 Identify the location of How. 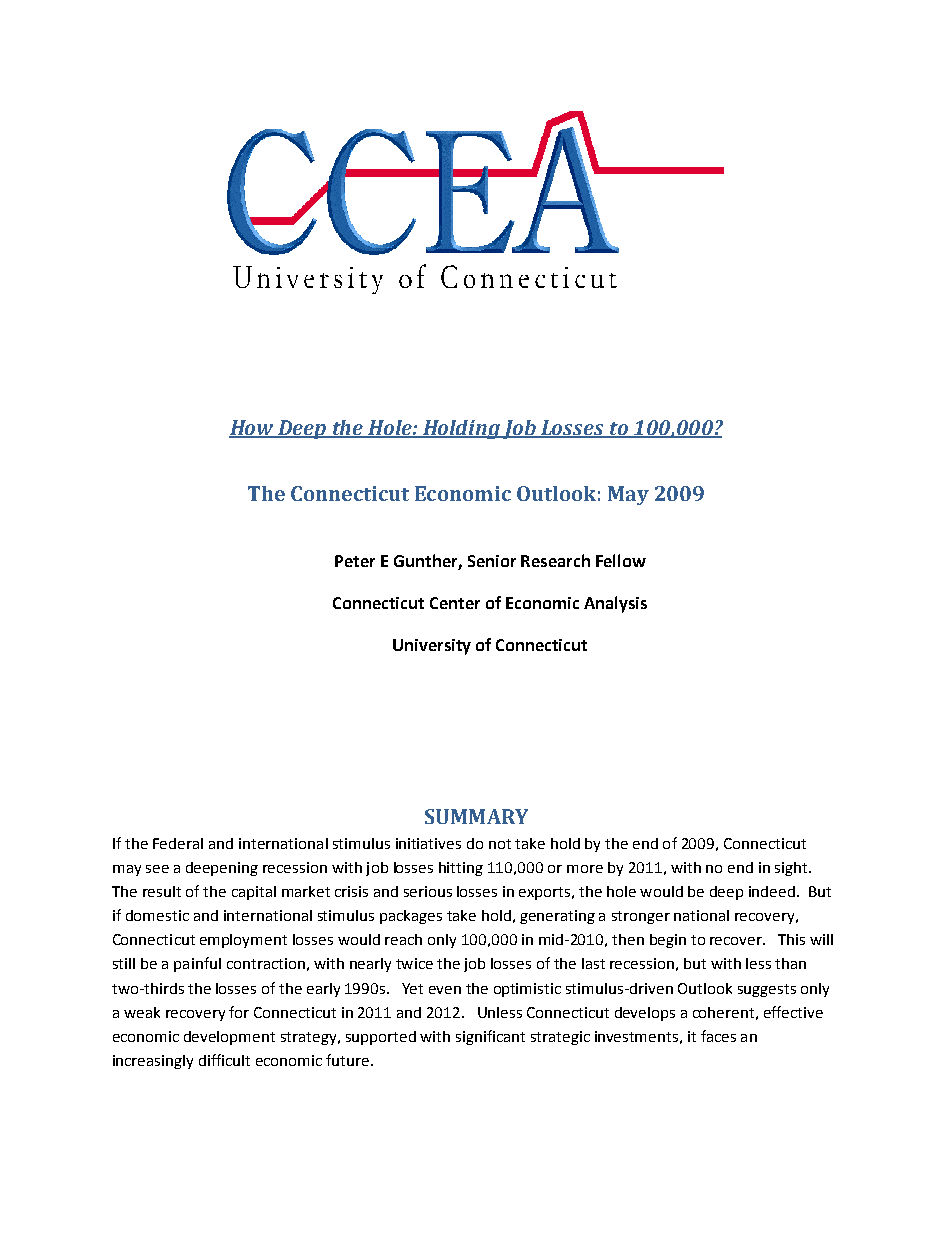
(252, 428).
